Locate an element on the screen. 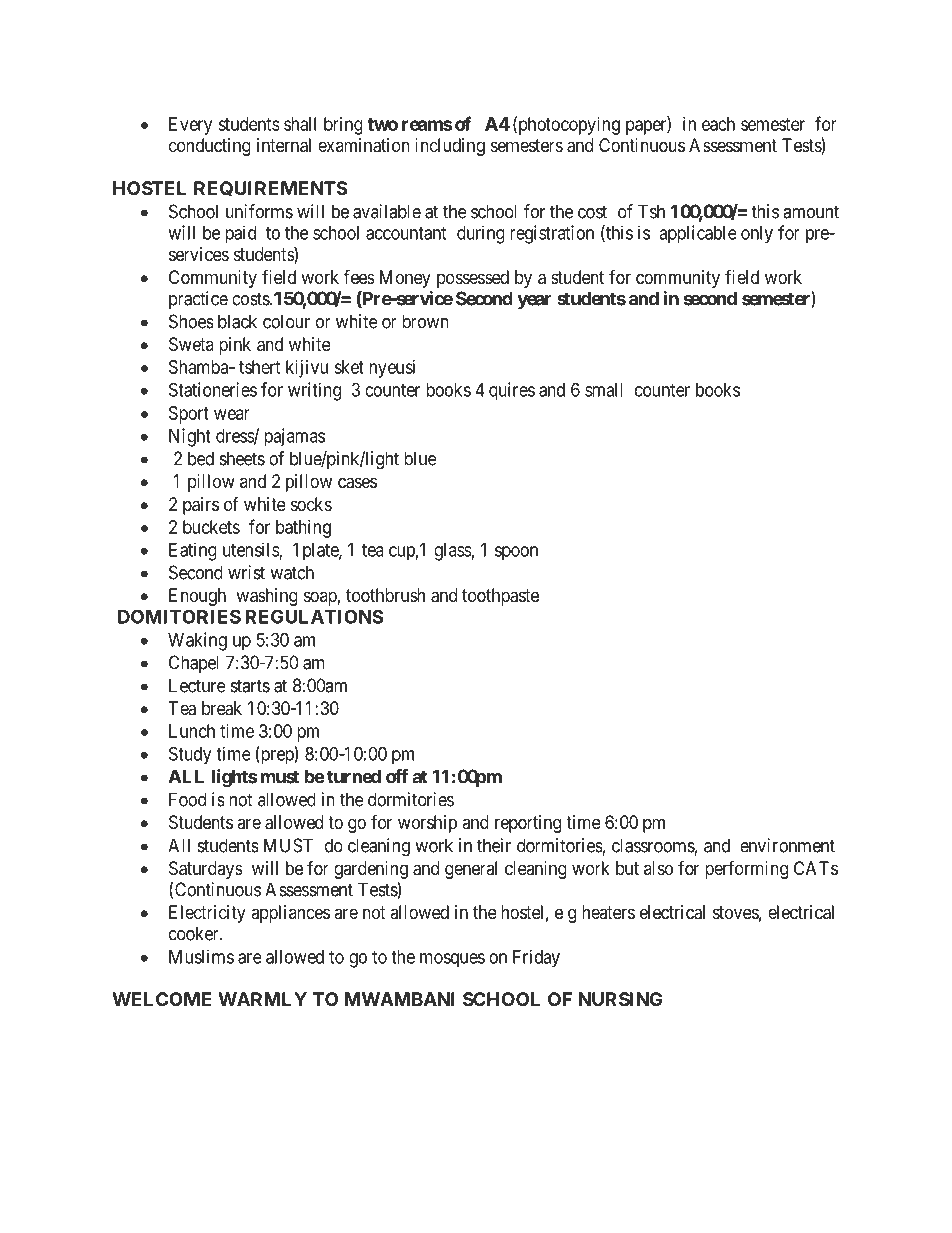 This screenshot has height=1233, width=952. toothpaste is located at coordinates (500, 597).
